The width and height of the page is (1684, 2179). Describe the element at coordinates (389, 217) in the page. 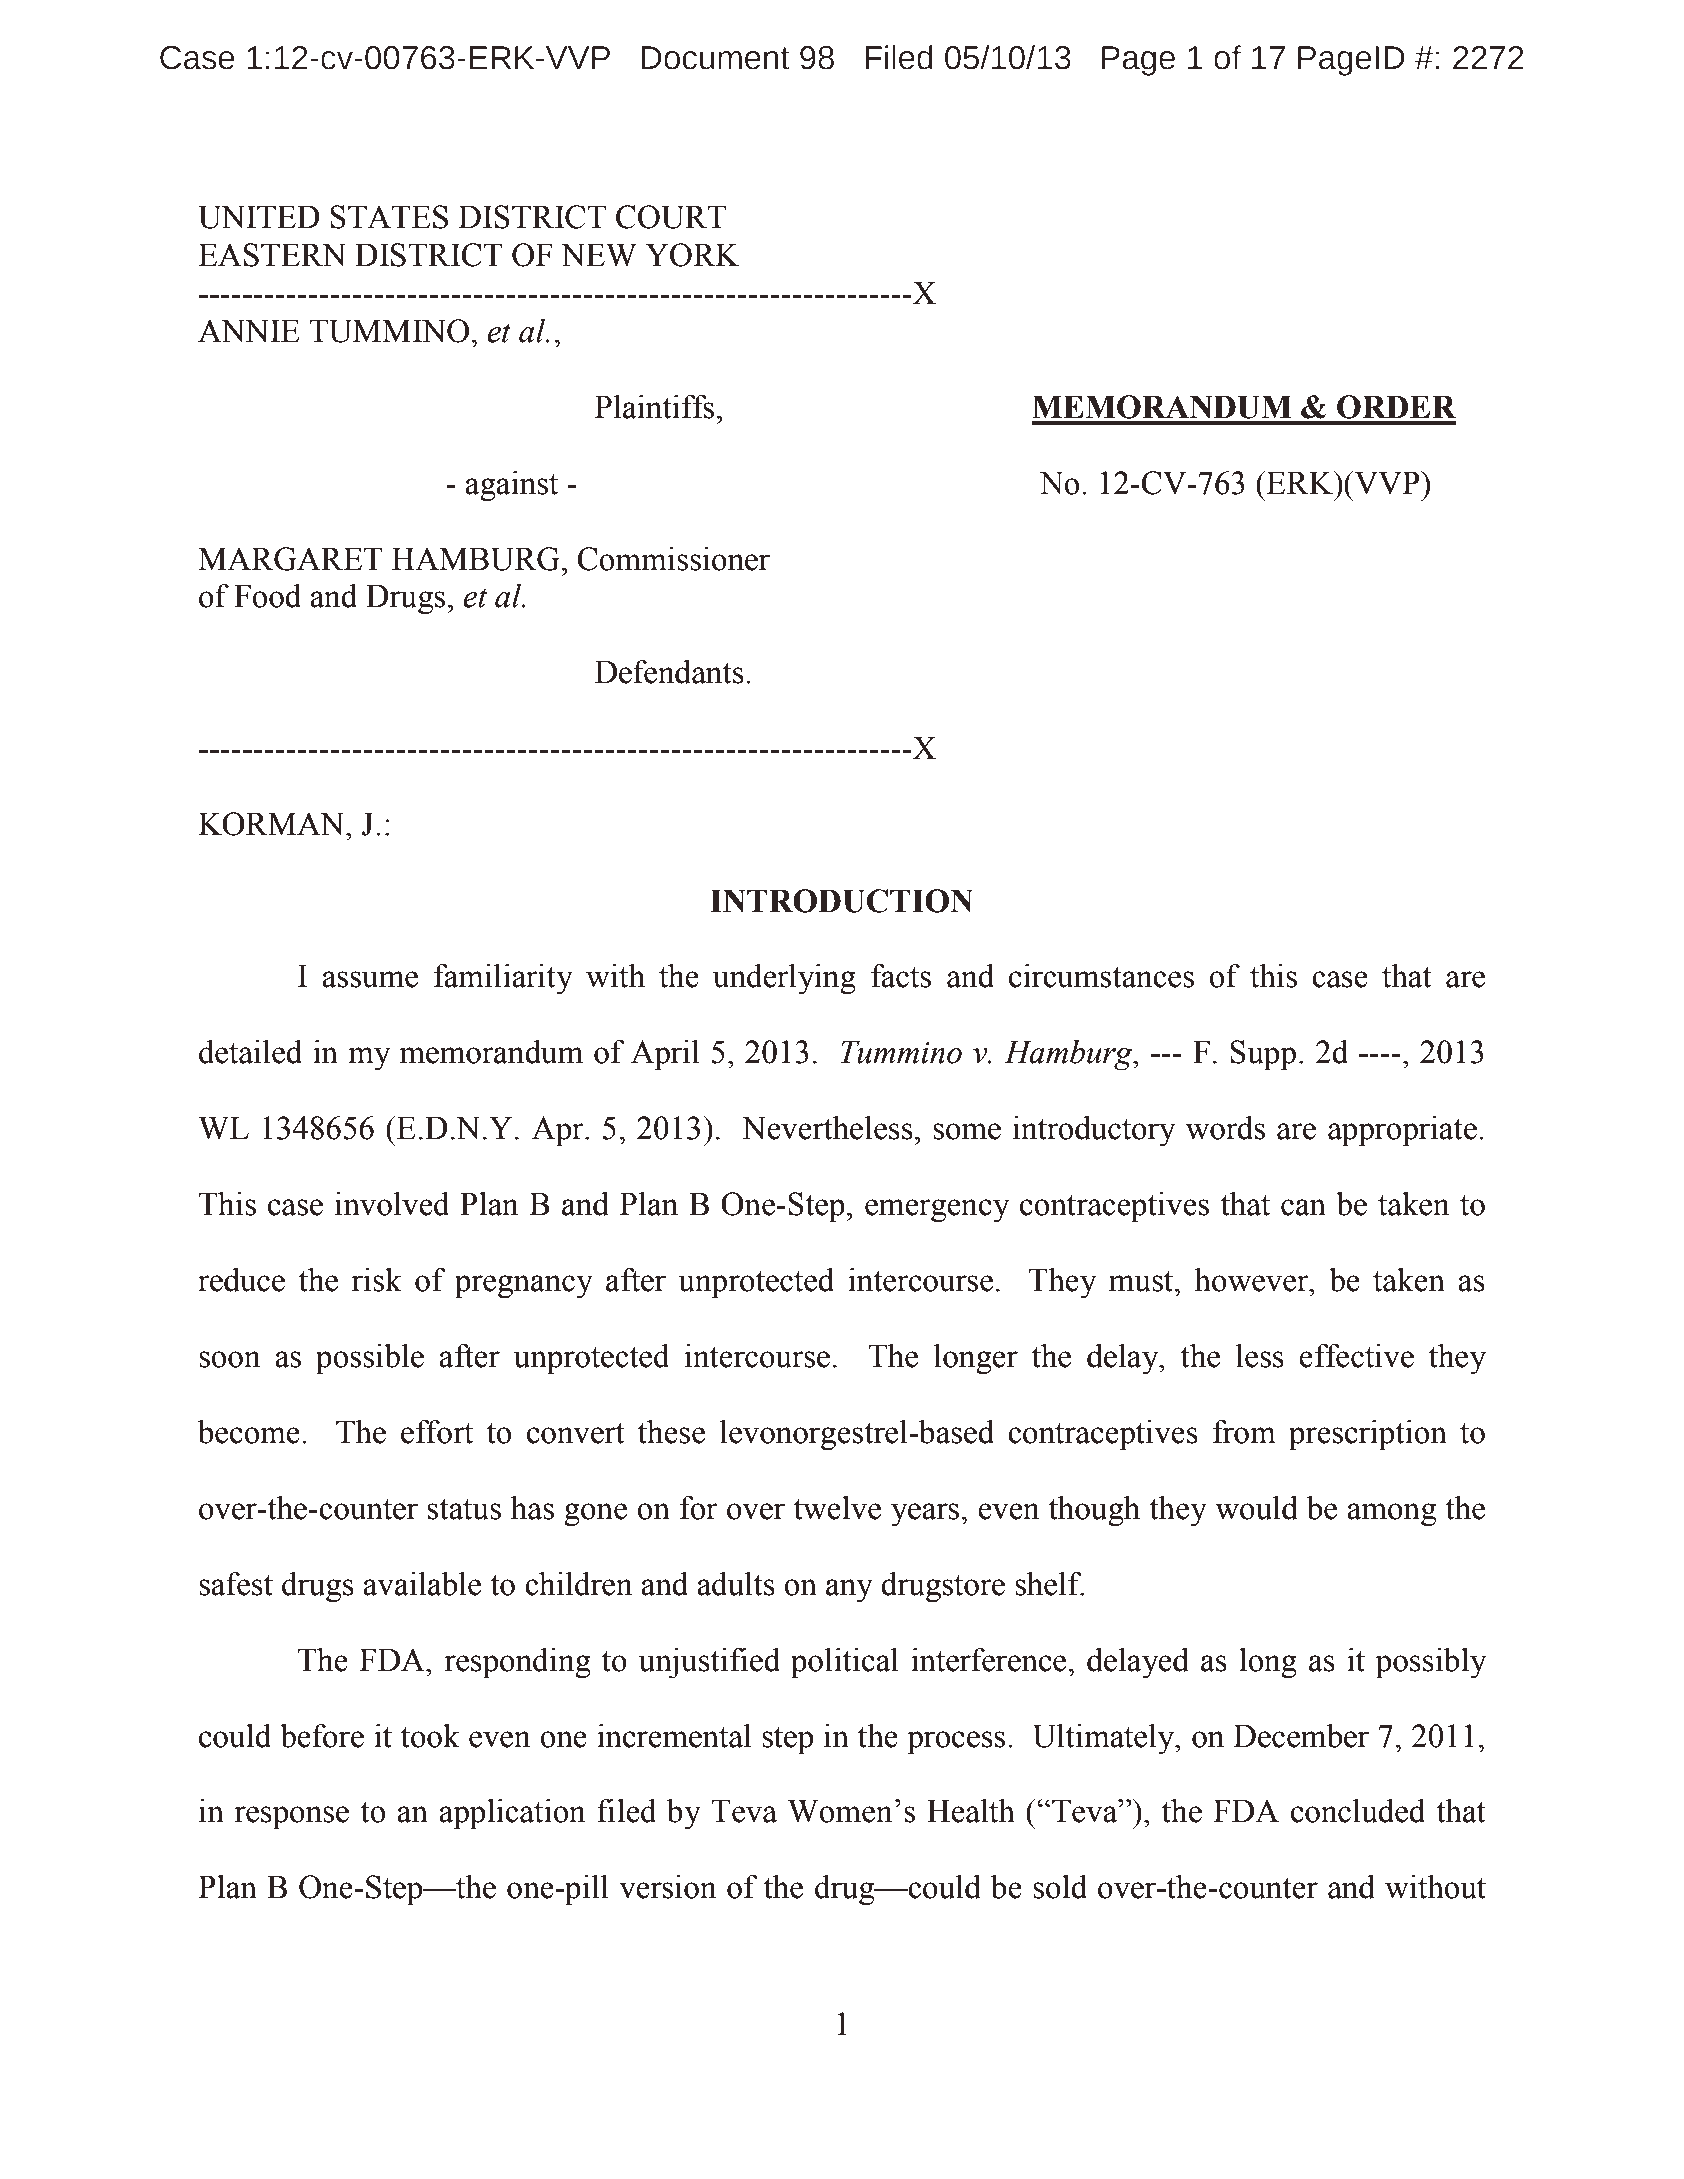

I see `STATES` at that location.
